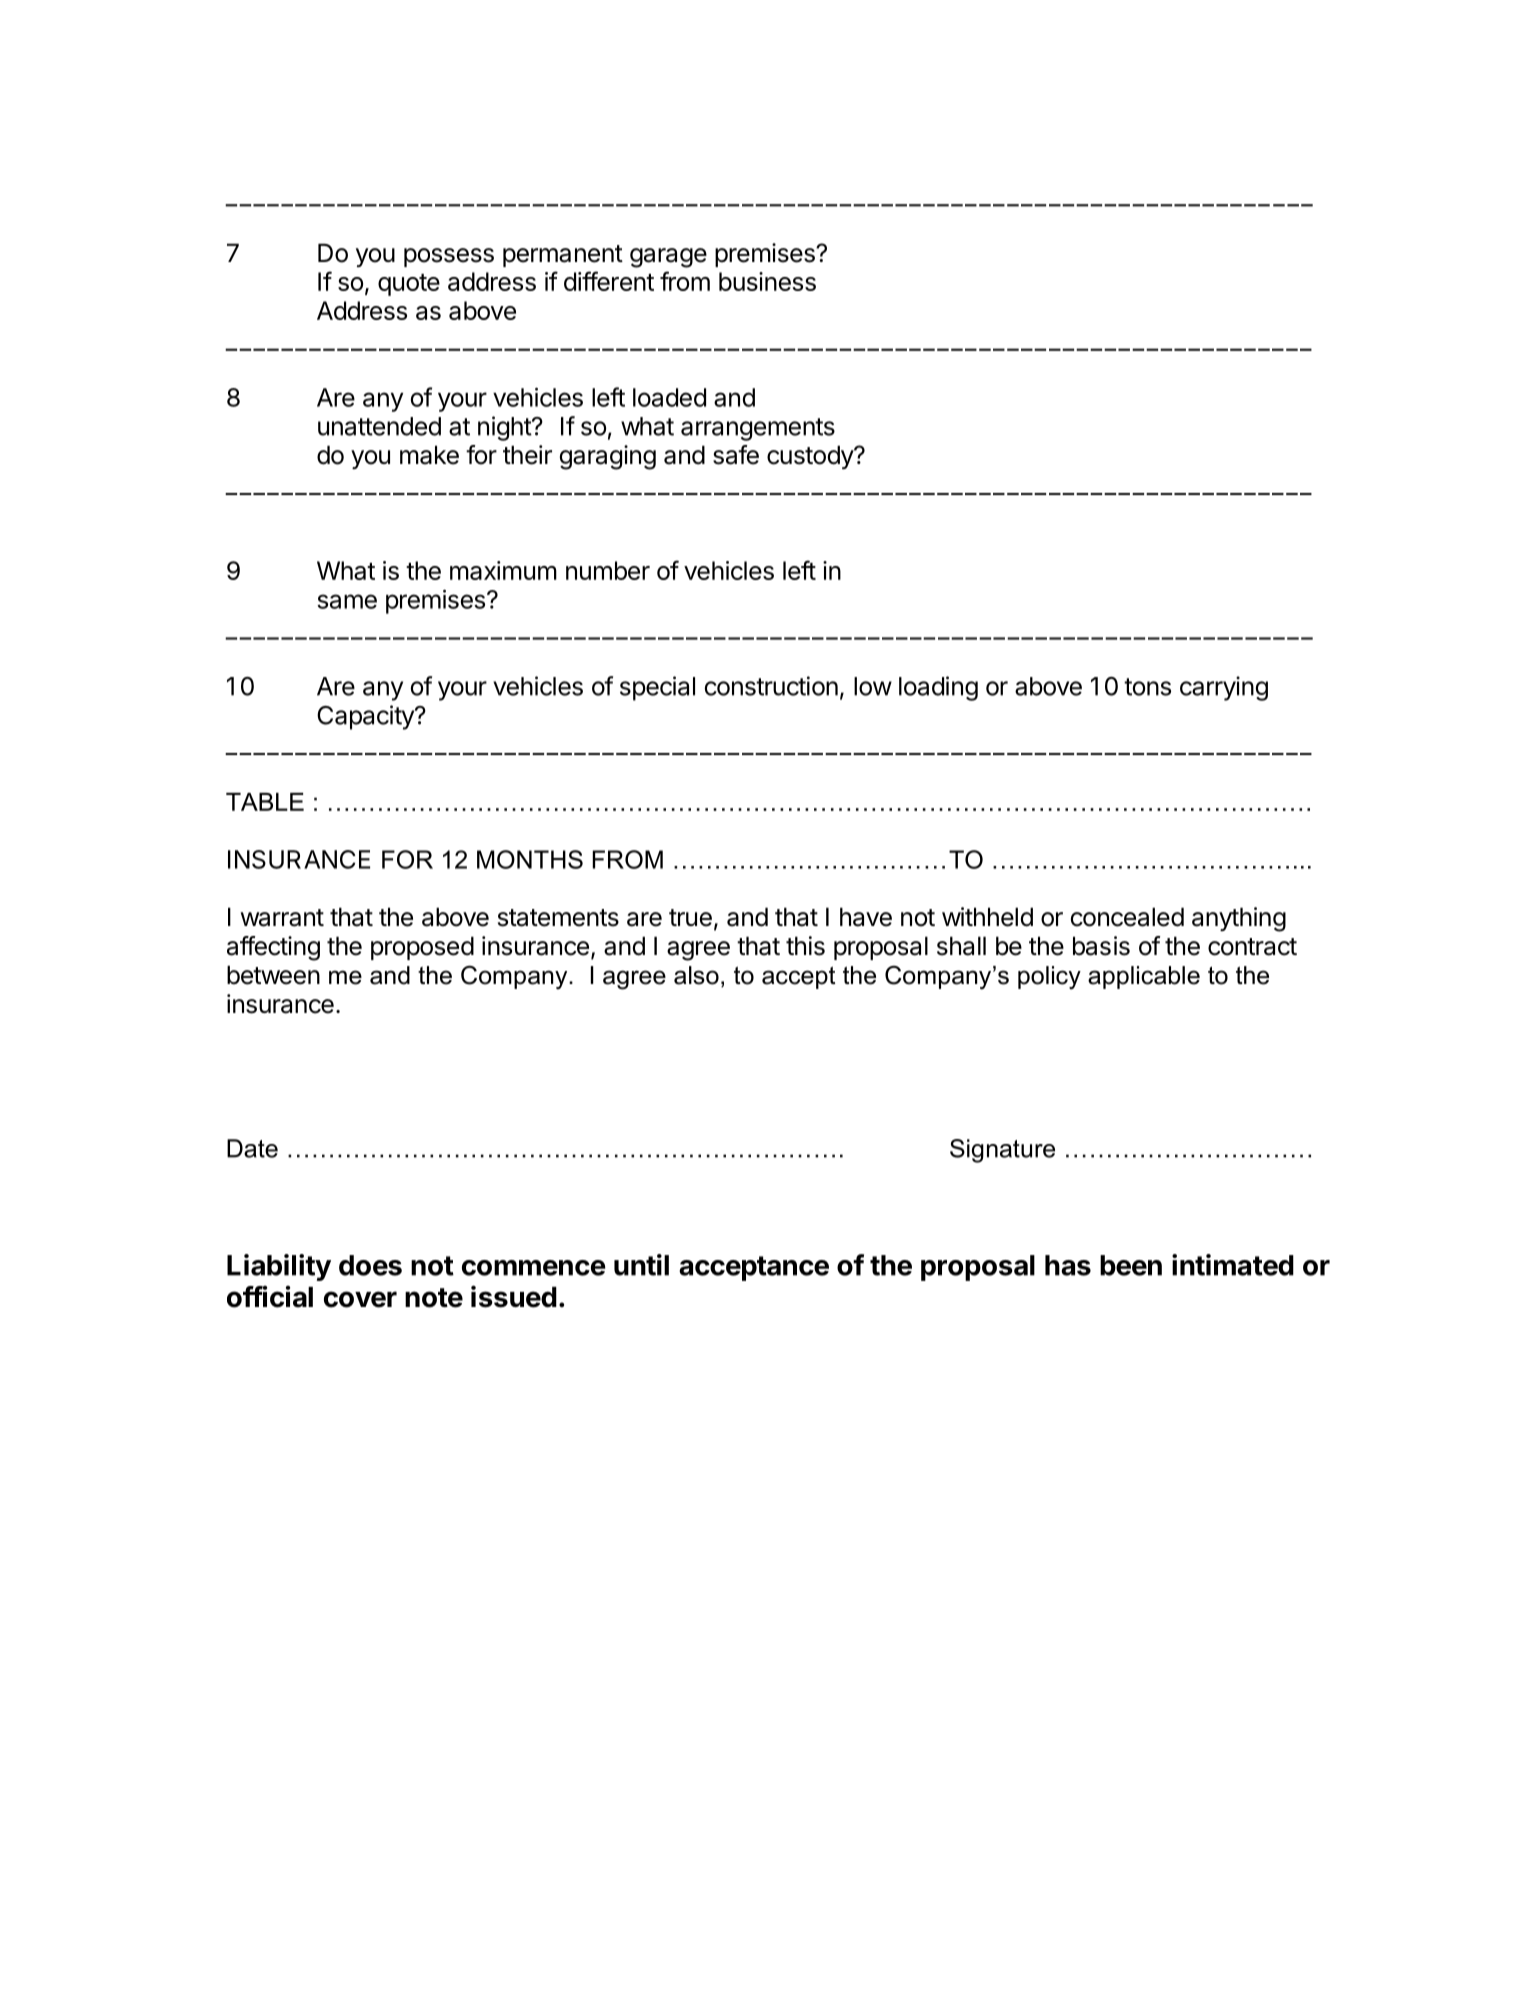  Describe the element at coordinates (1131, 1265) in the screenshot. I see `been` at that location.
